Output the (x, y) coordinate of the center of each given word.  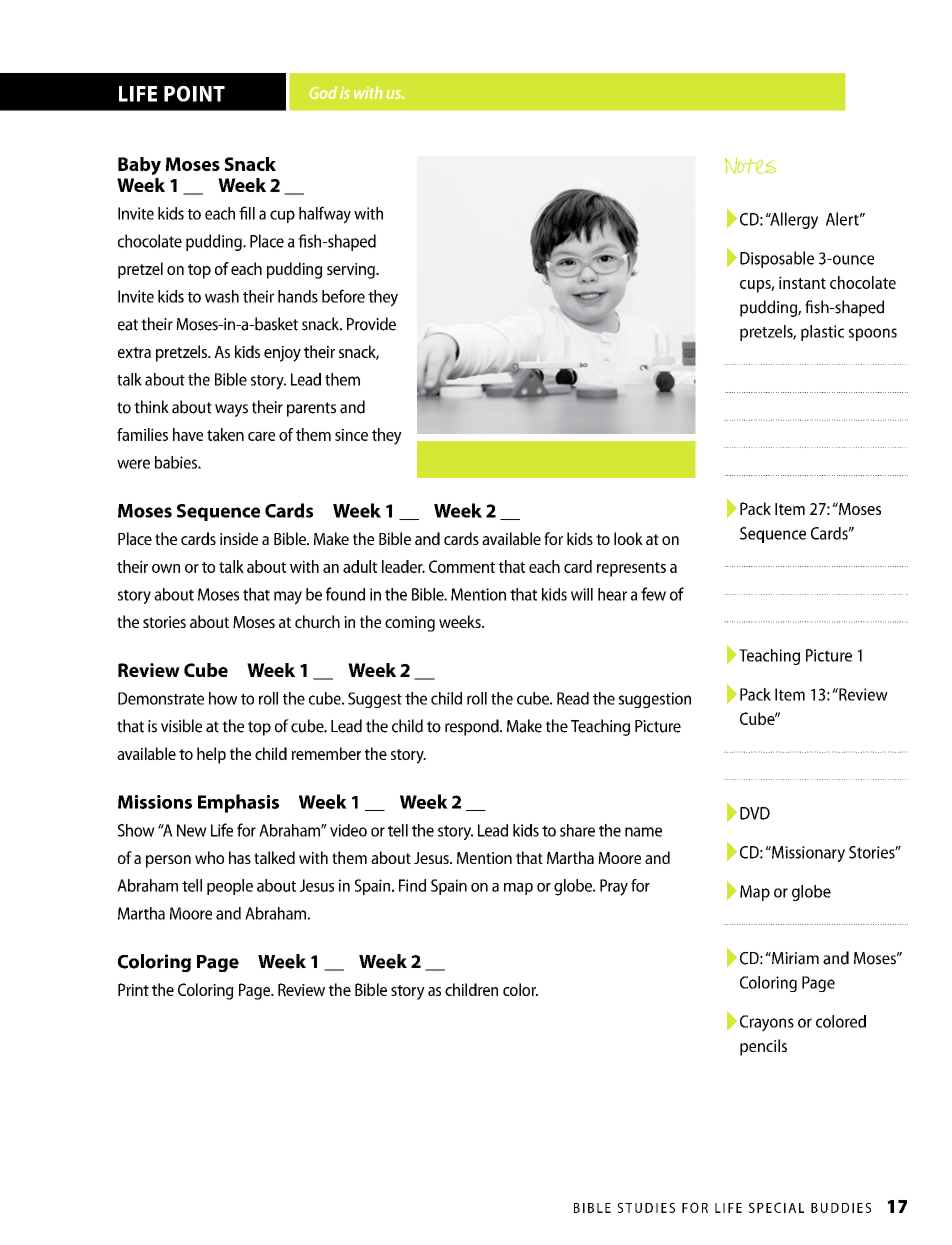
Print (133, 989)
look (628, 538)
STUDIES (646, 1207)
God (323, 93)
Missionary (807, 854)
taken (225, 434)
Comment (462, 566)
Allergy (793, 220)
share (577, 830)
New (192, 830)
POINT (194, 94)
